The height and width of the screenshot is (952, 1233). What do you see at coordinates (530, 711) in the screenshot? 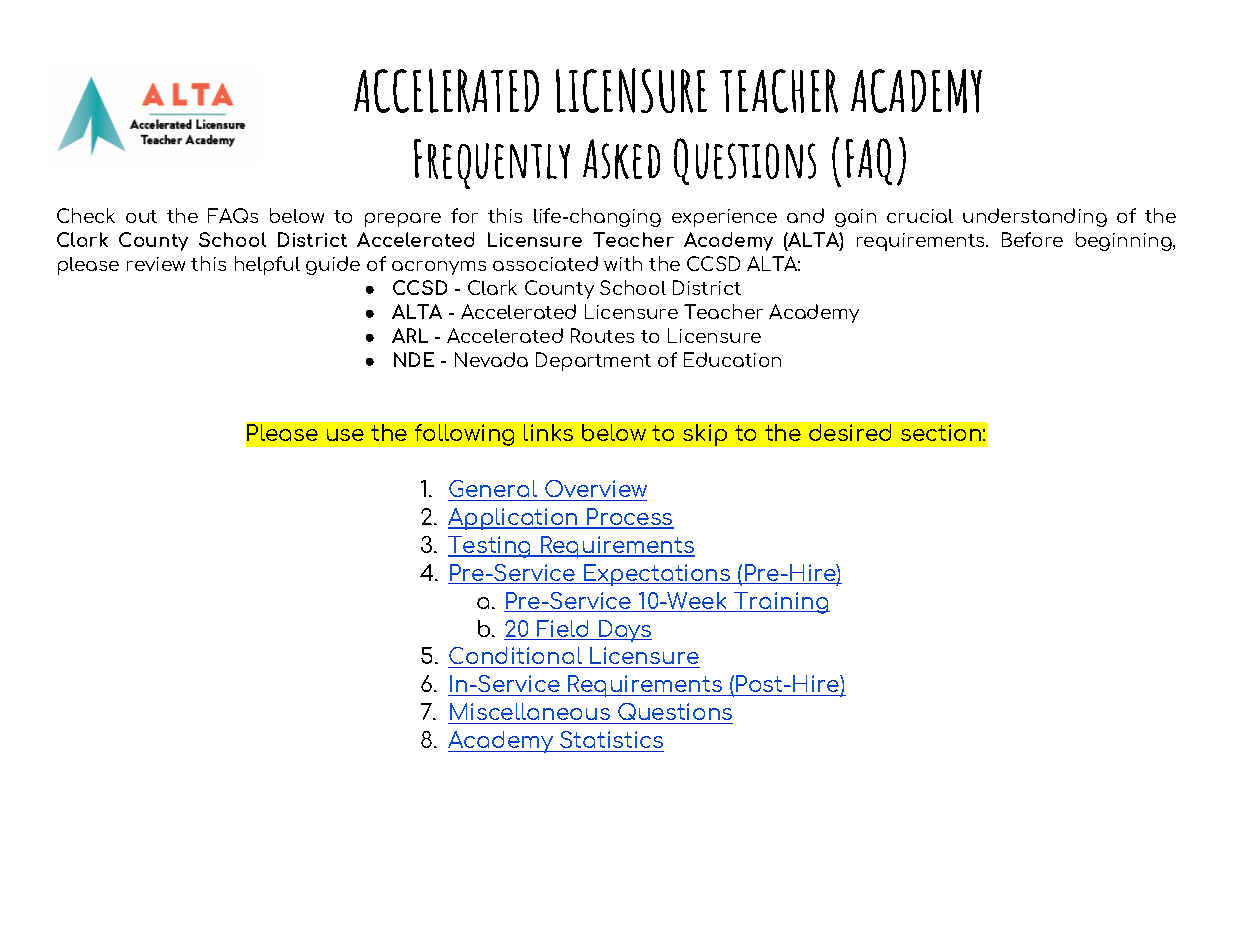
I see `Miscellaneous` at bounding box center [530, 711].
